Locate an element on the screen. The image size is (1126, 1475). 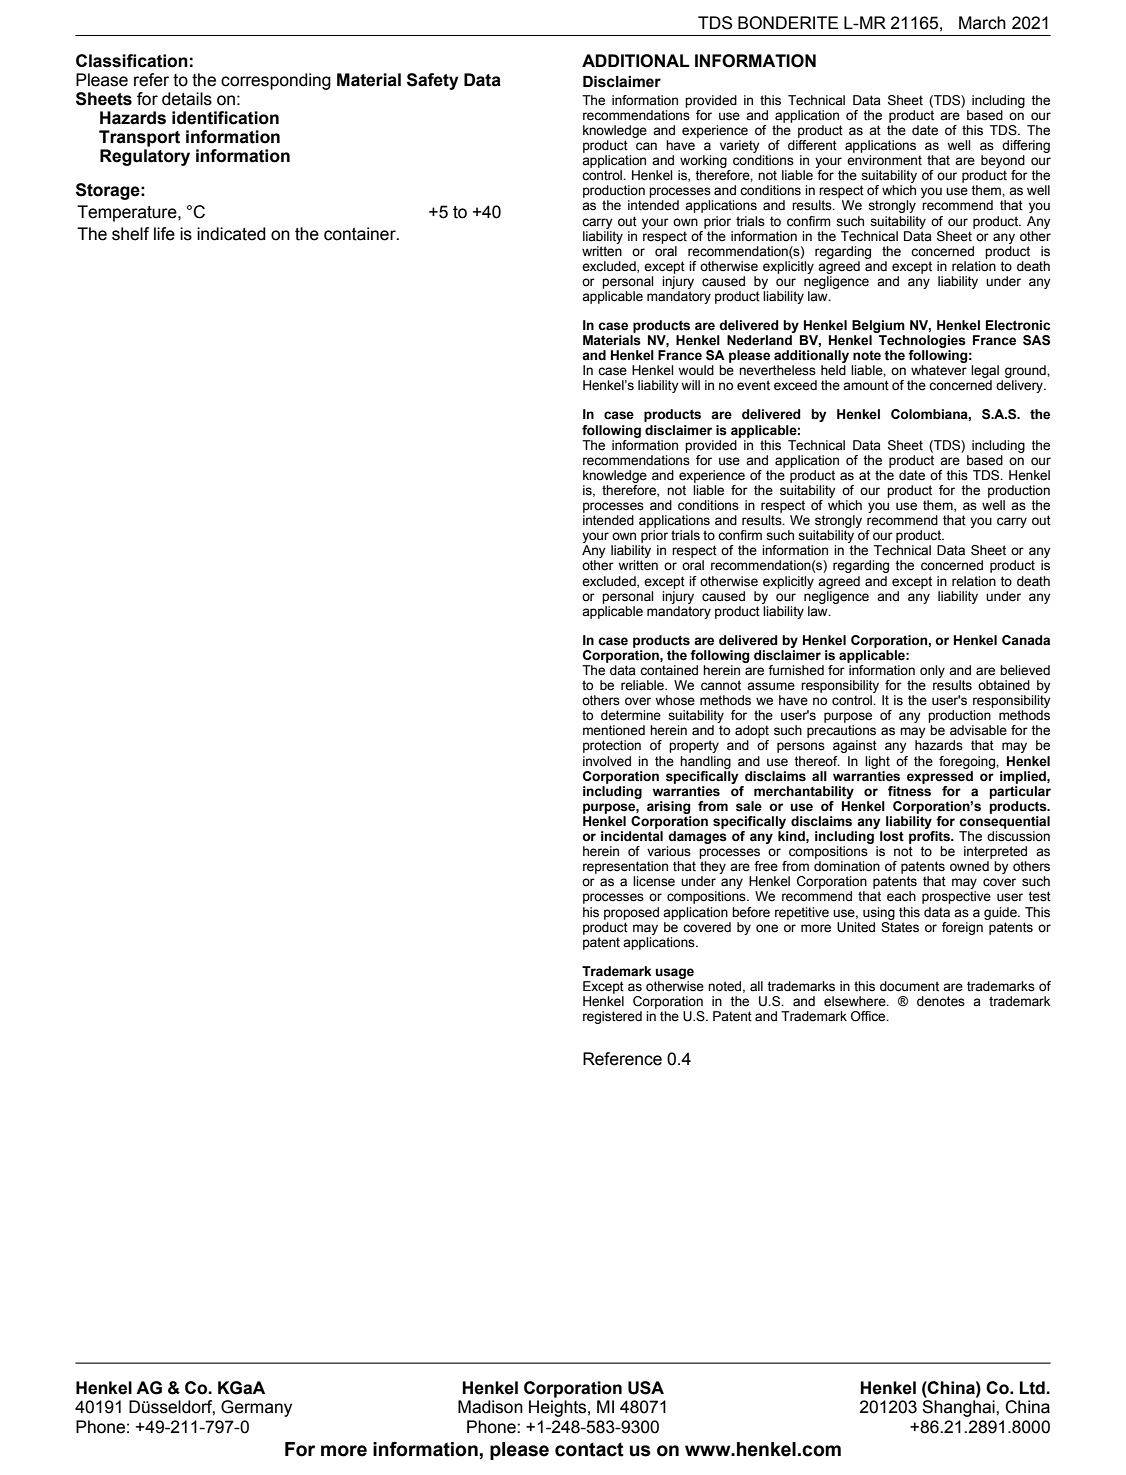
Shanghai is located at coordinates (959, 1408).
